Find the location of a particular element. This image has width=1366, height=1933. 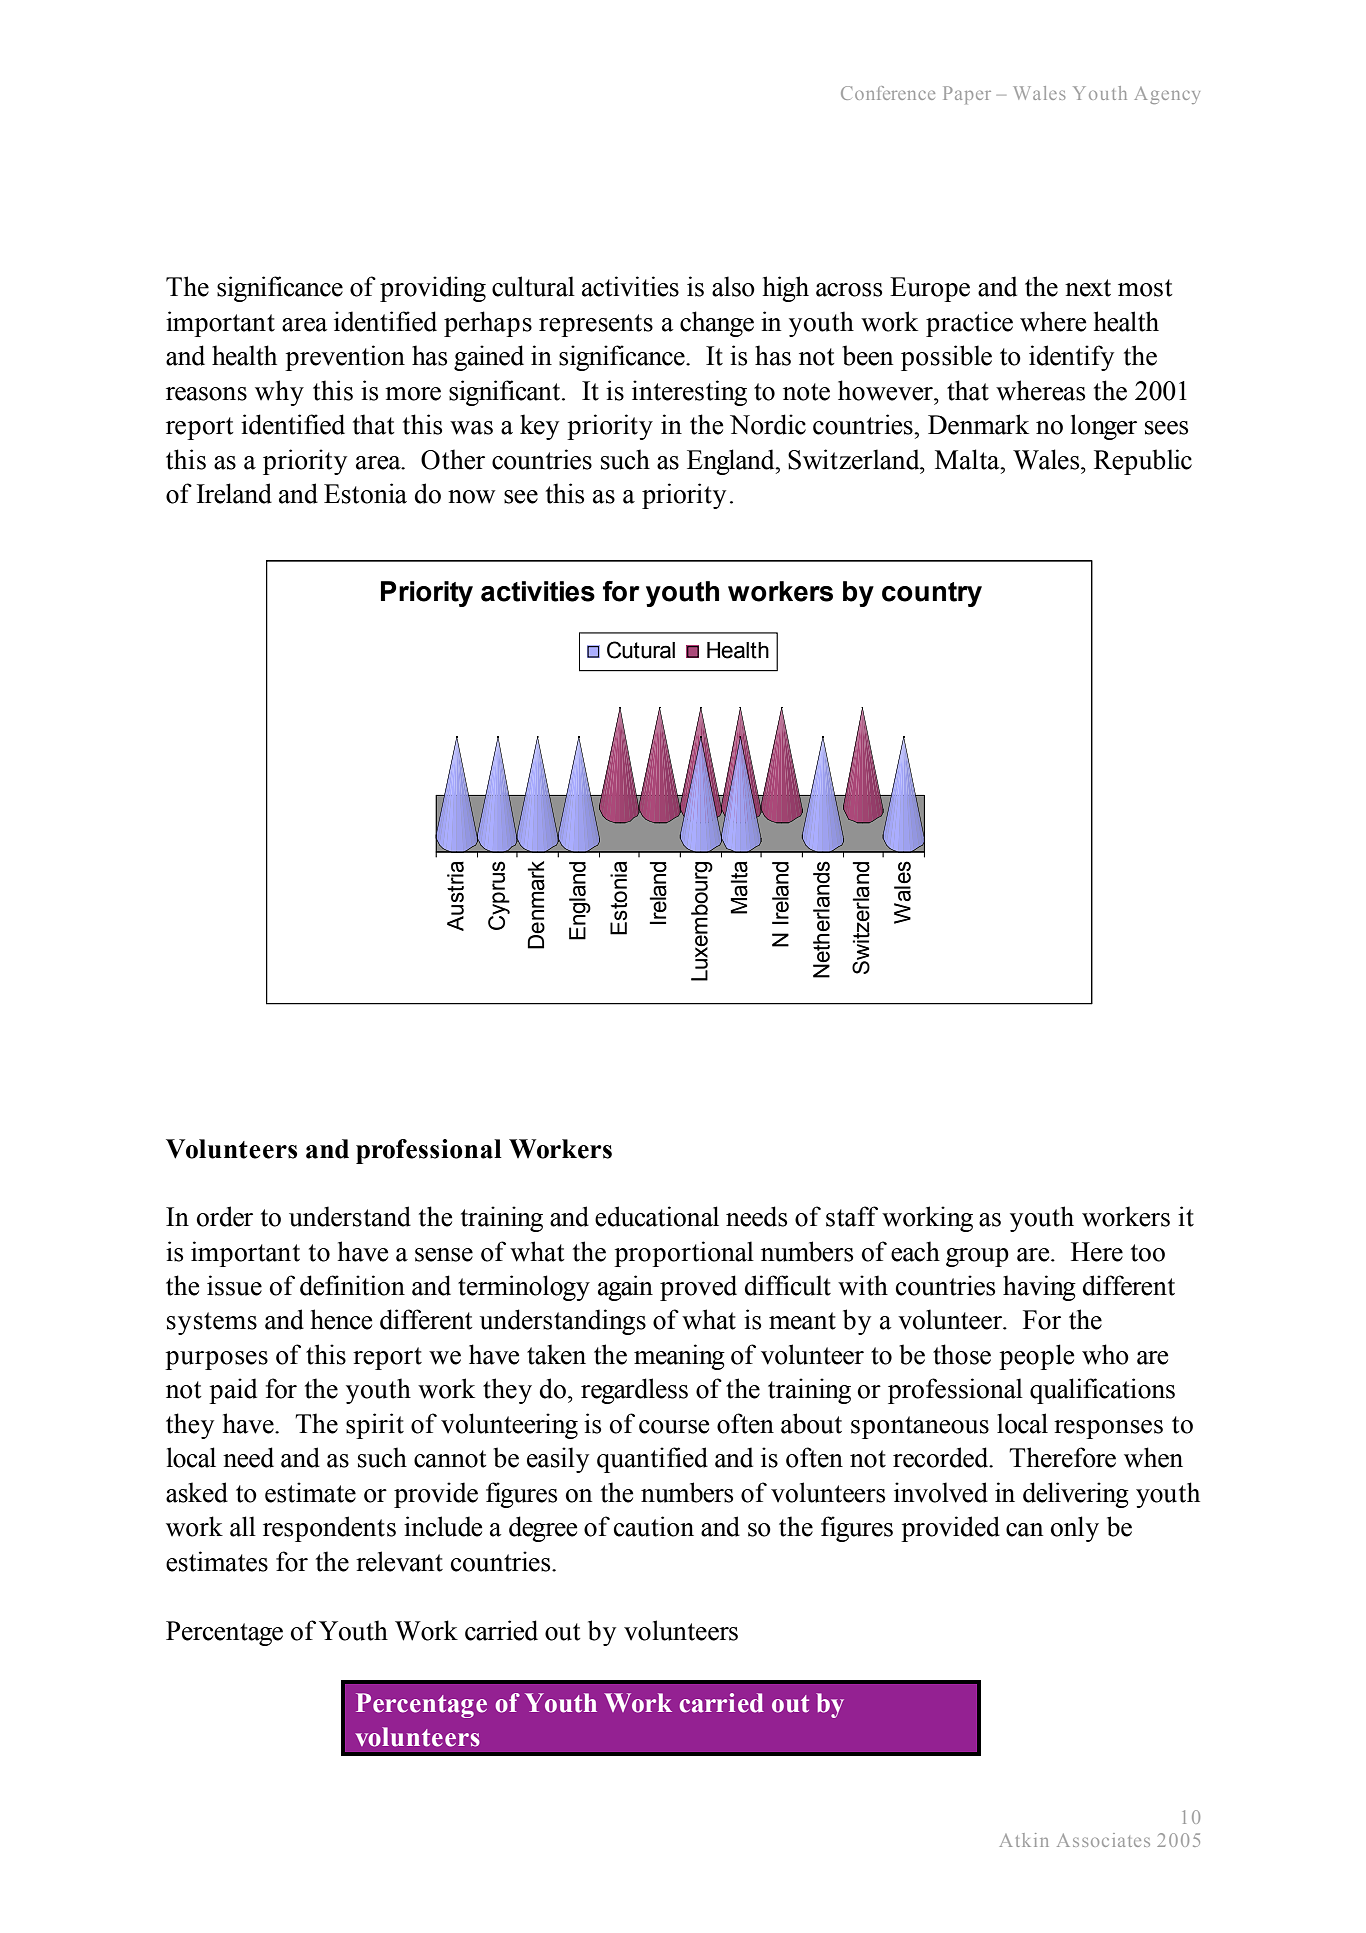

educational is located at coordinates (657, 1216).
